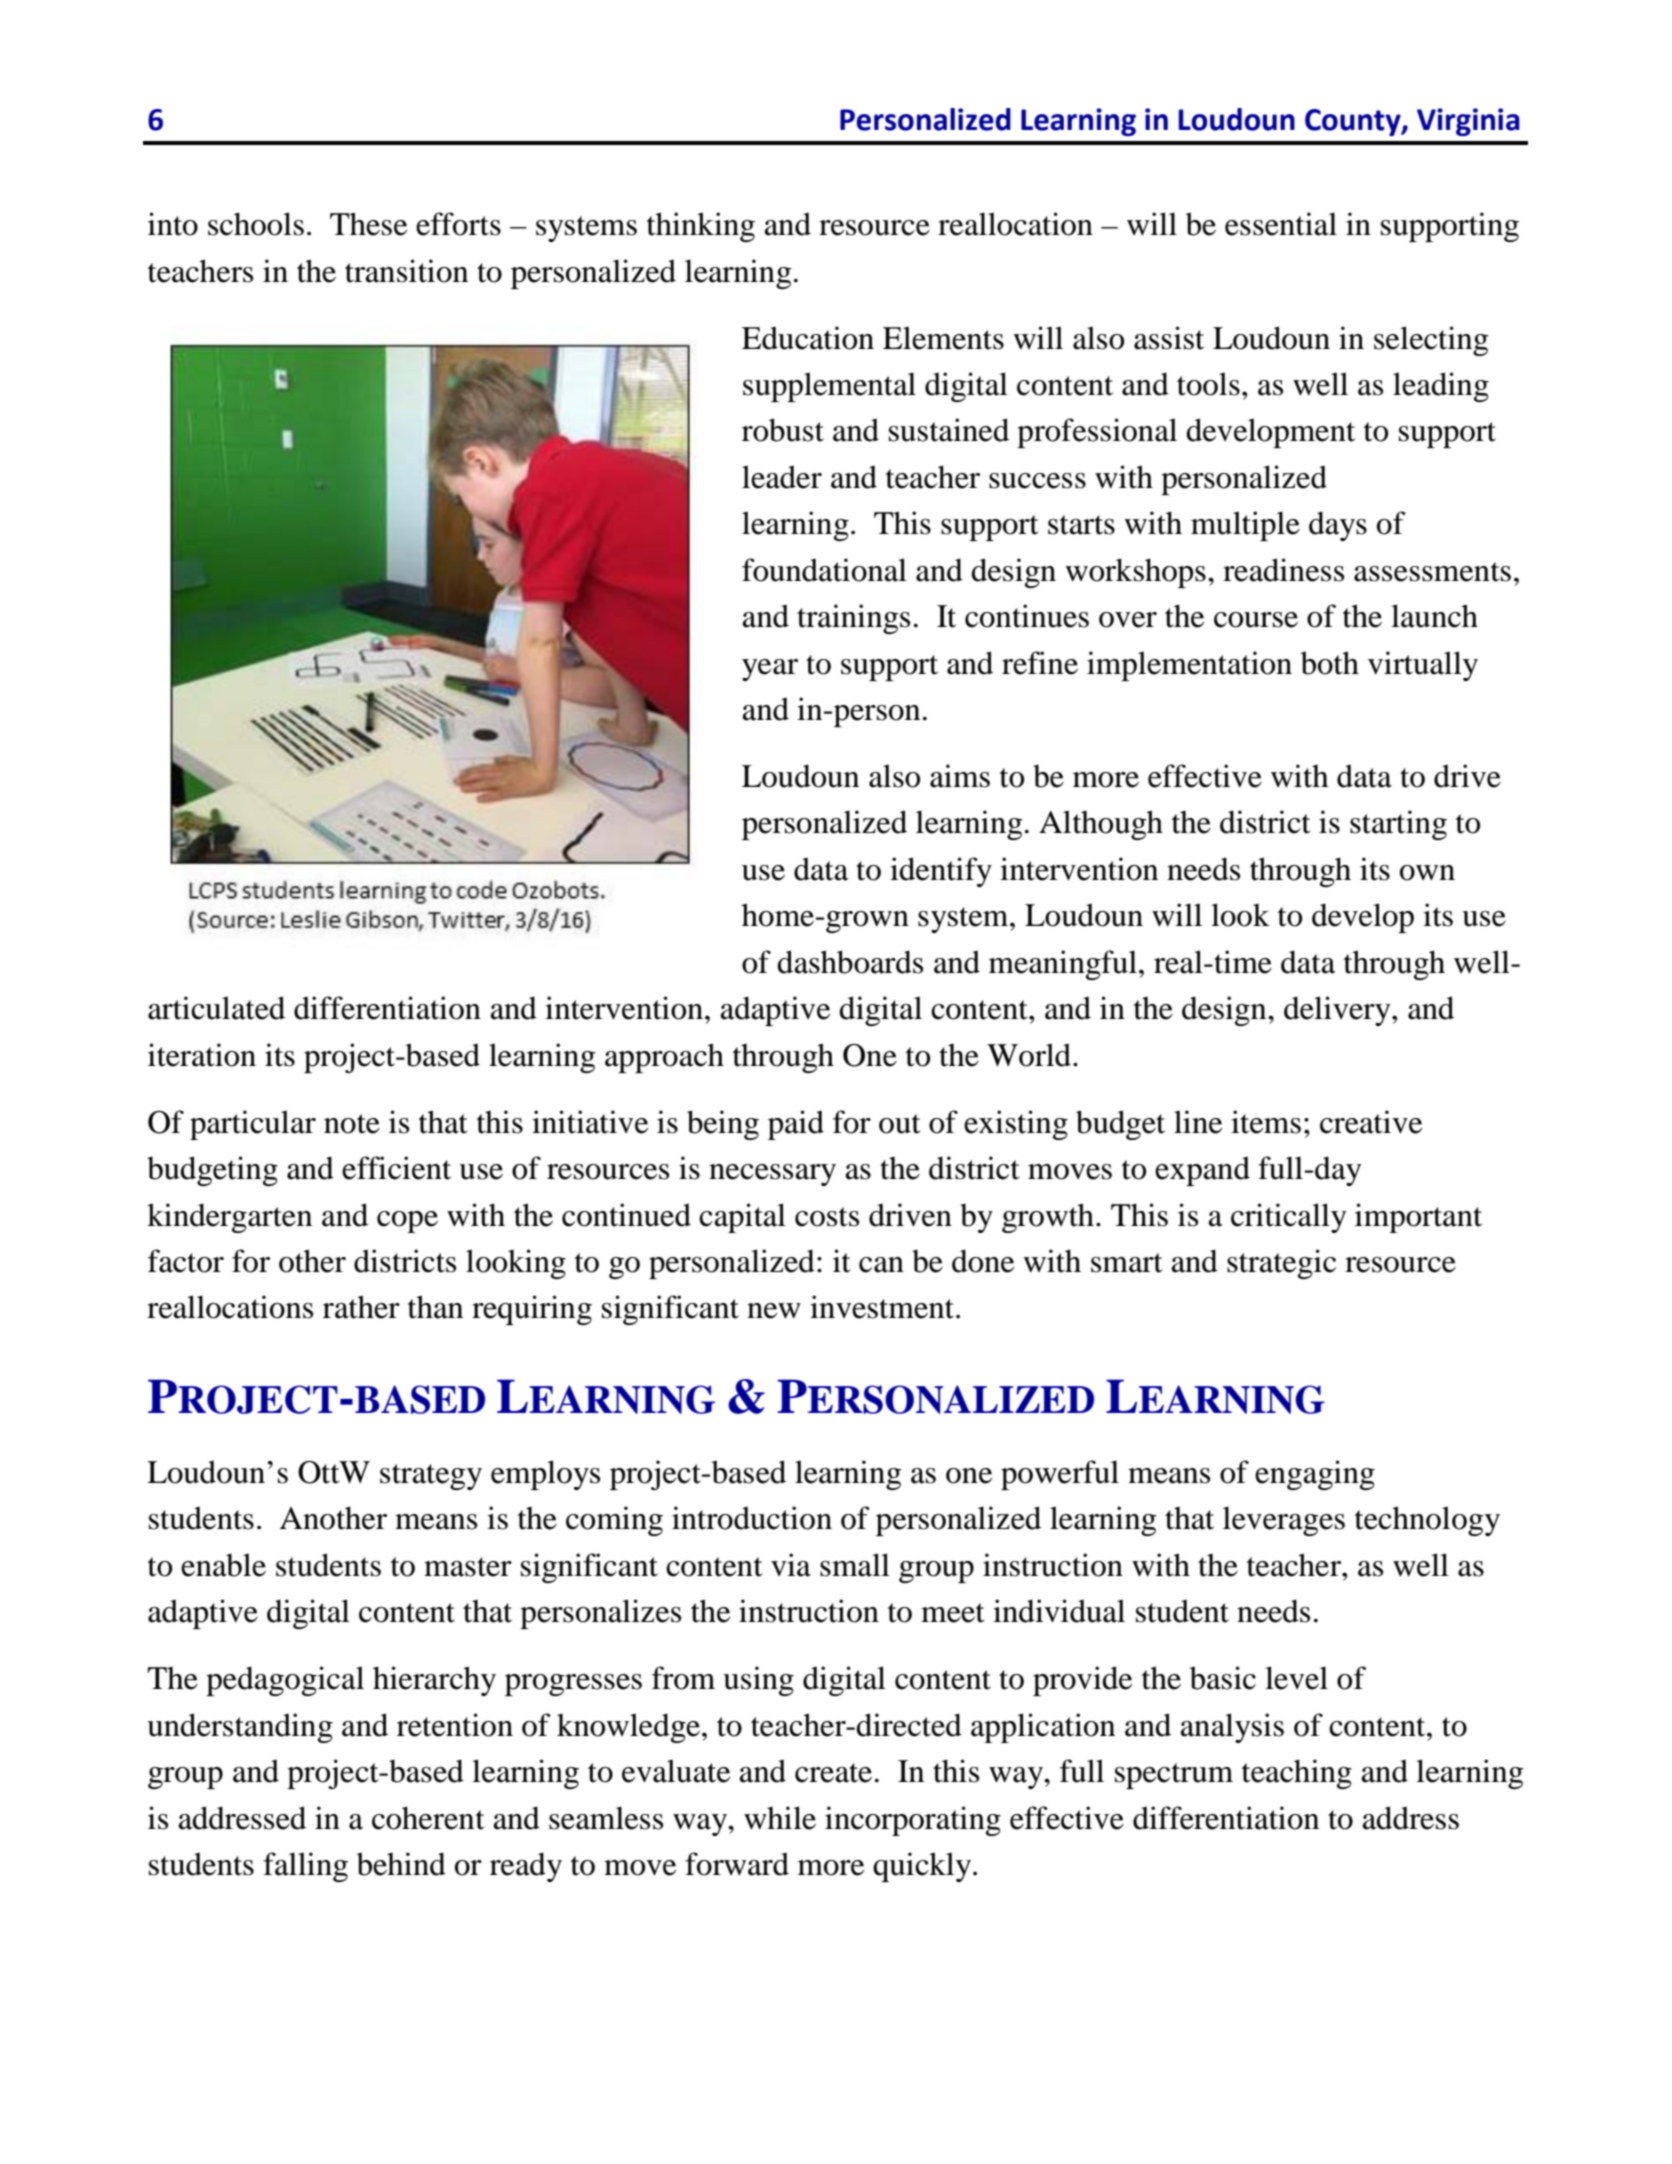 The image size is (1672, 2164). What do you see at coordinates (780, 1818) in the screenshot?
I see `while` at bounding box center [780, 1818].
